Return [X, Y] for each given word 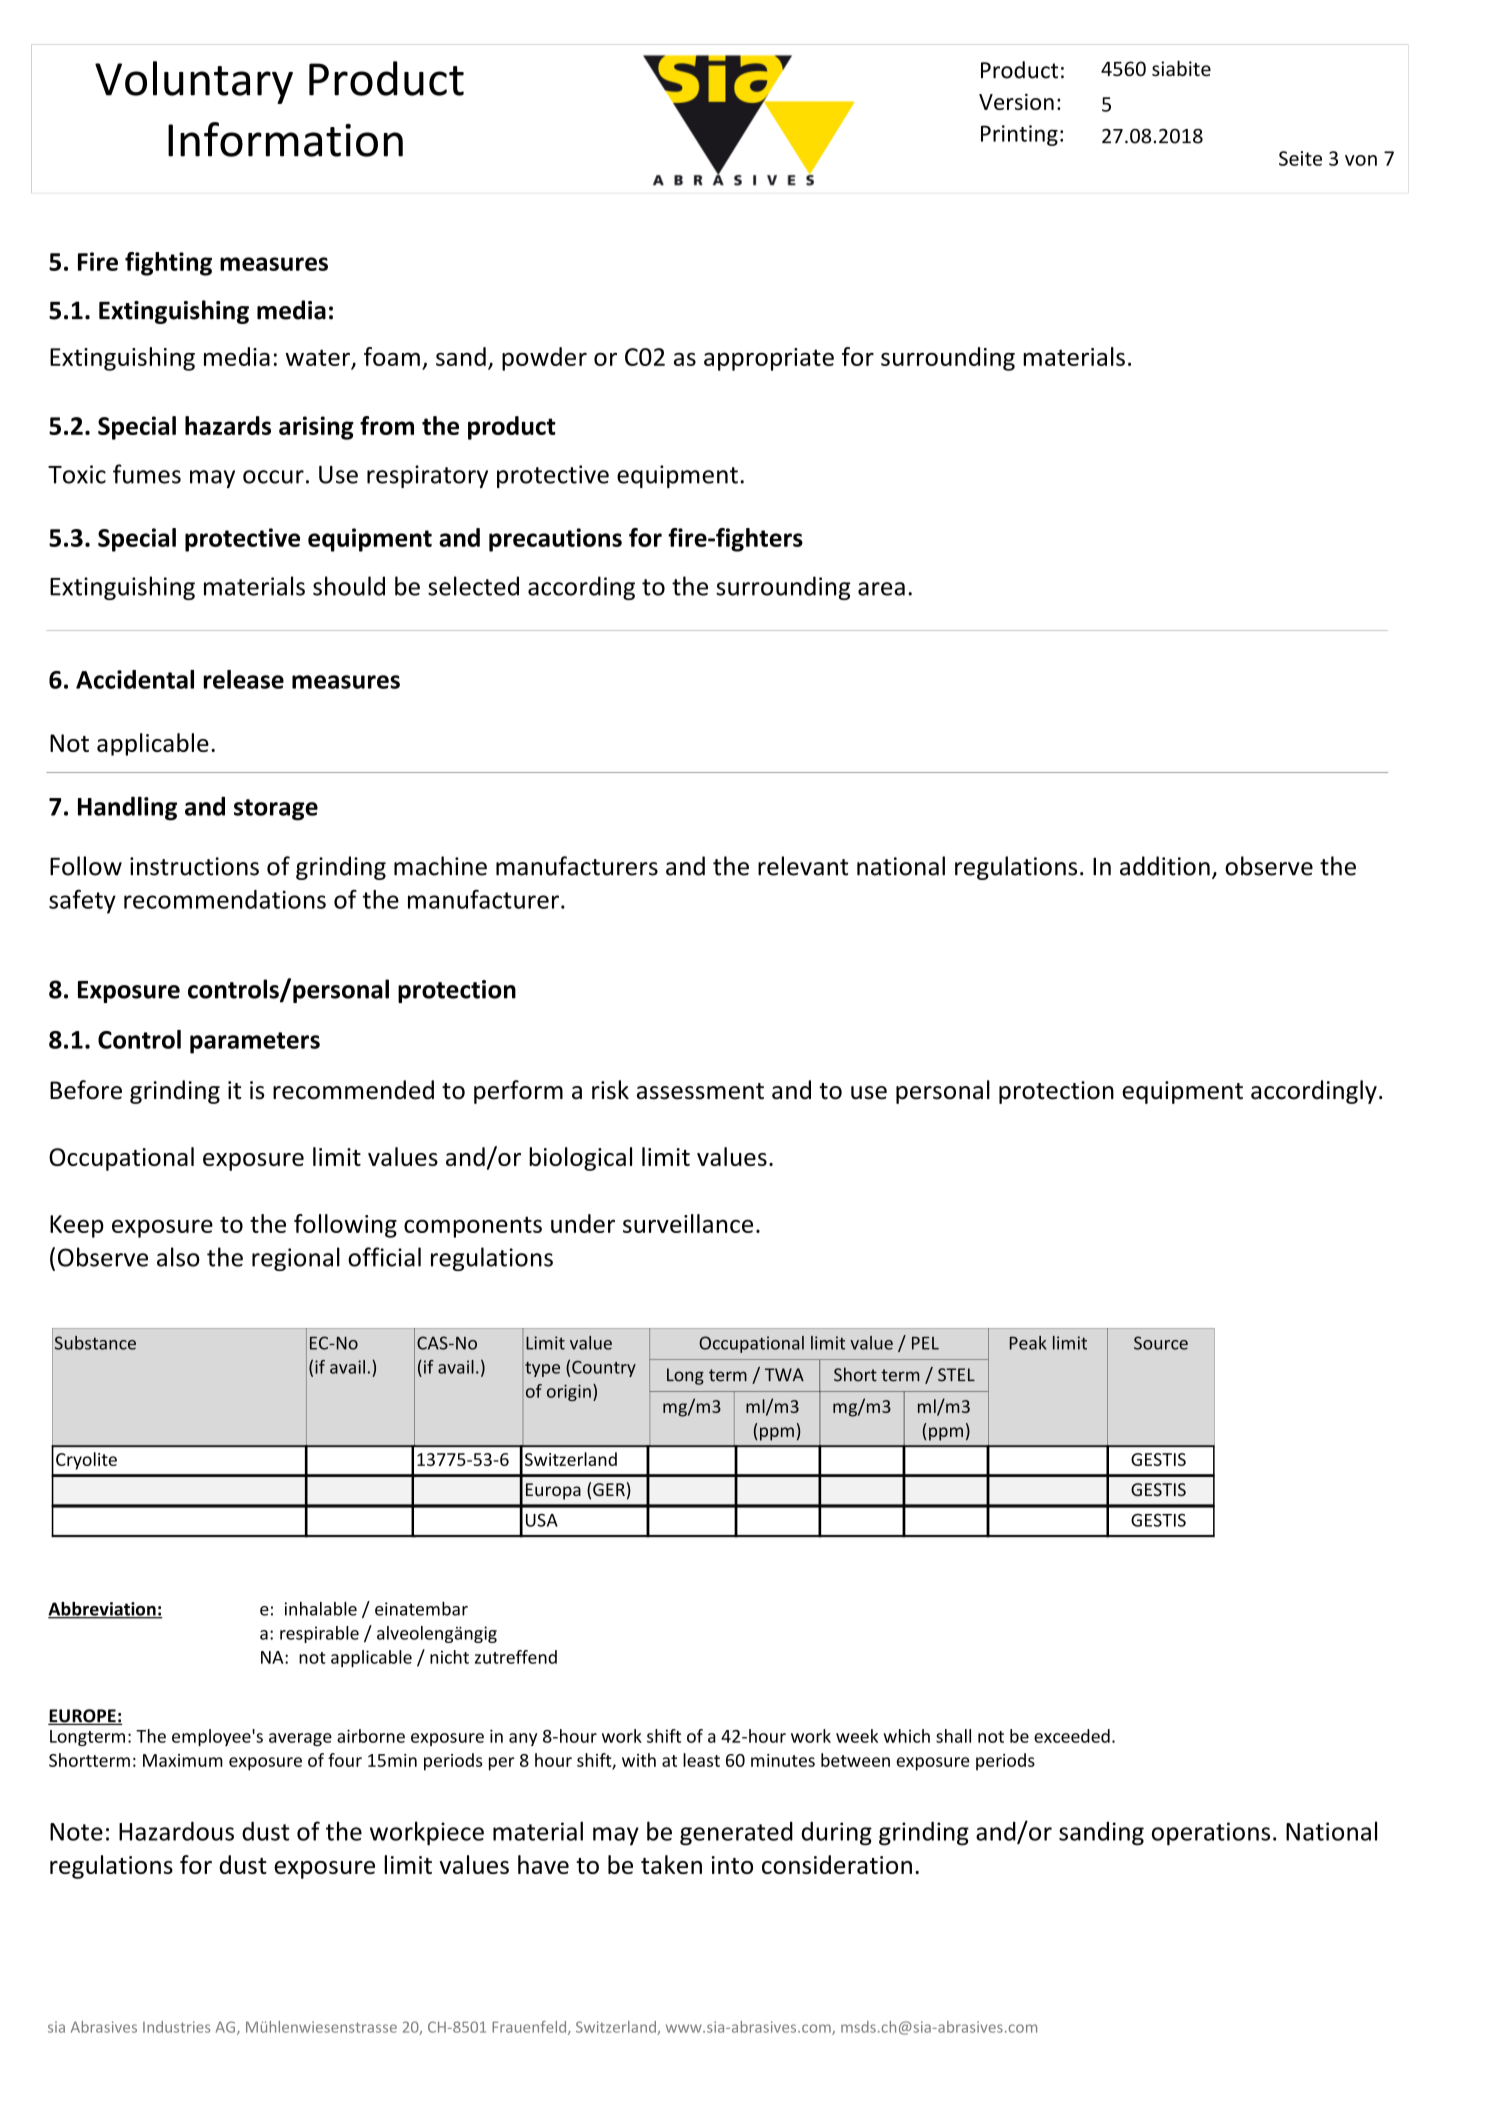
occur [273, 477]
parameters [255, 1043]
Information [285, 139]
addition [1165, 866]
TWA [784, 1374]
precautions [555, 540]
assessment [700, 1091]
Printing [1019, 135]
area [881, 589]
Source [1161, 1343]
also [178, 1257]
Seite [1300, 158]
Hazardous [176, 1831]
